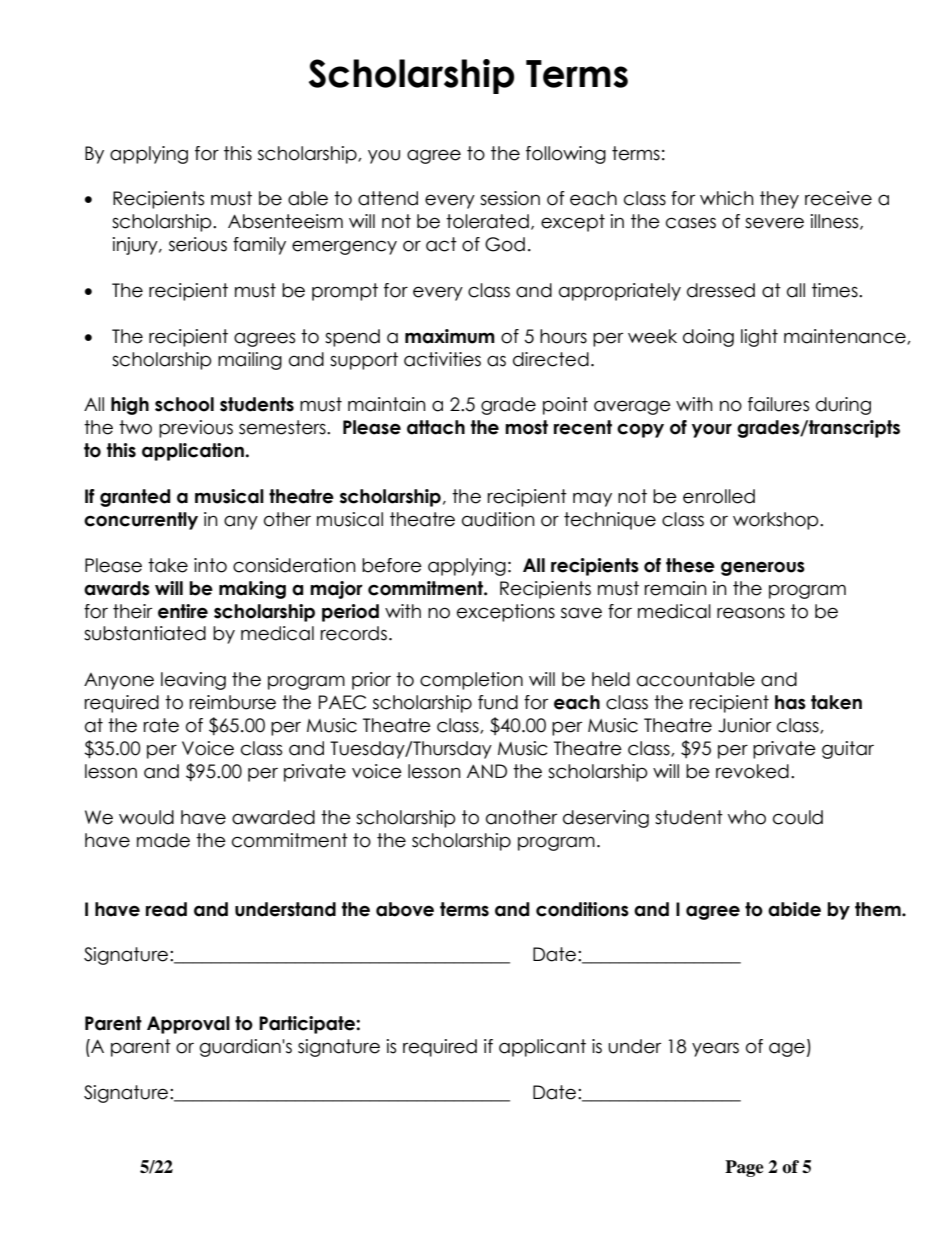 Image resolution: width=952 pixels, height=1233 pixels. Describe the element at coordinates (198, 244) in the screenshot. I see `serious` at that location.
